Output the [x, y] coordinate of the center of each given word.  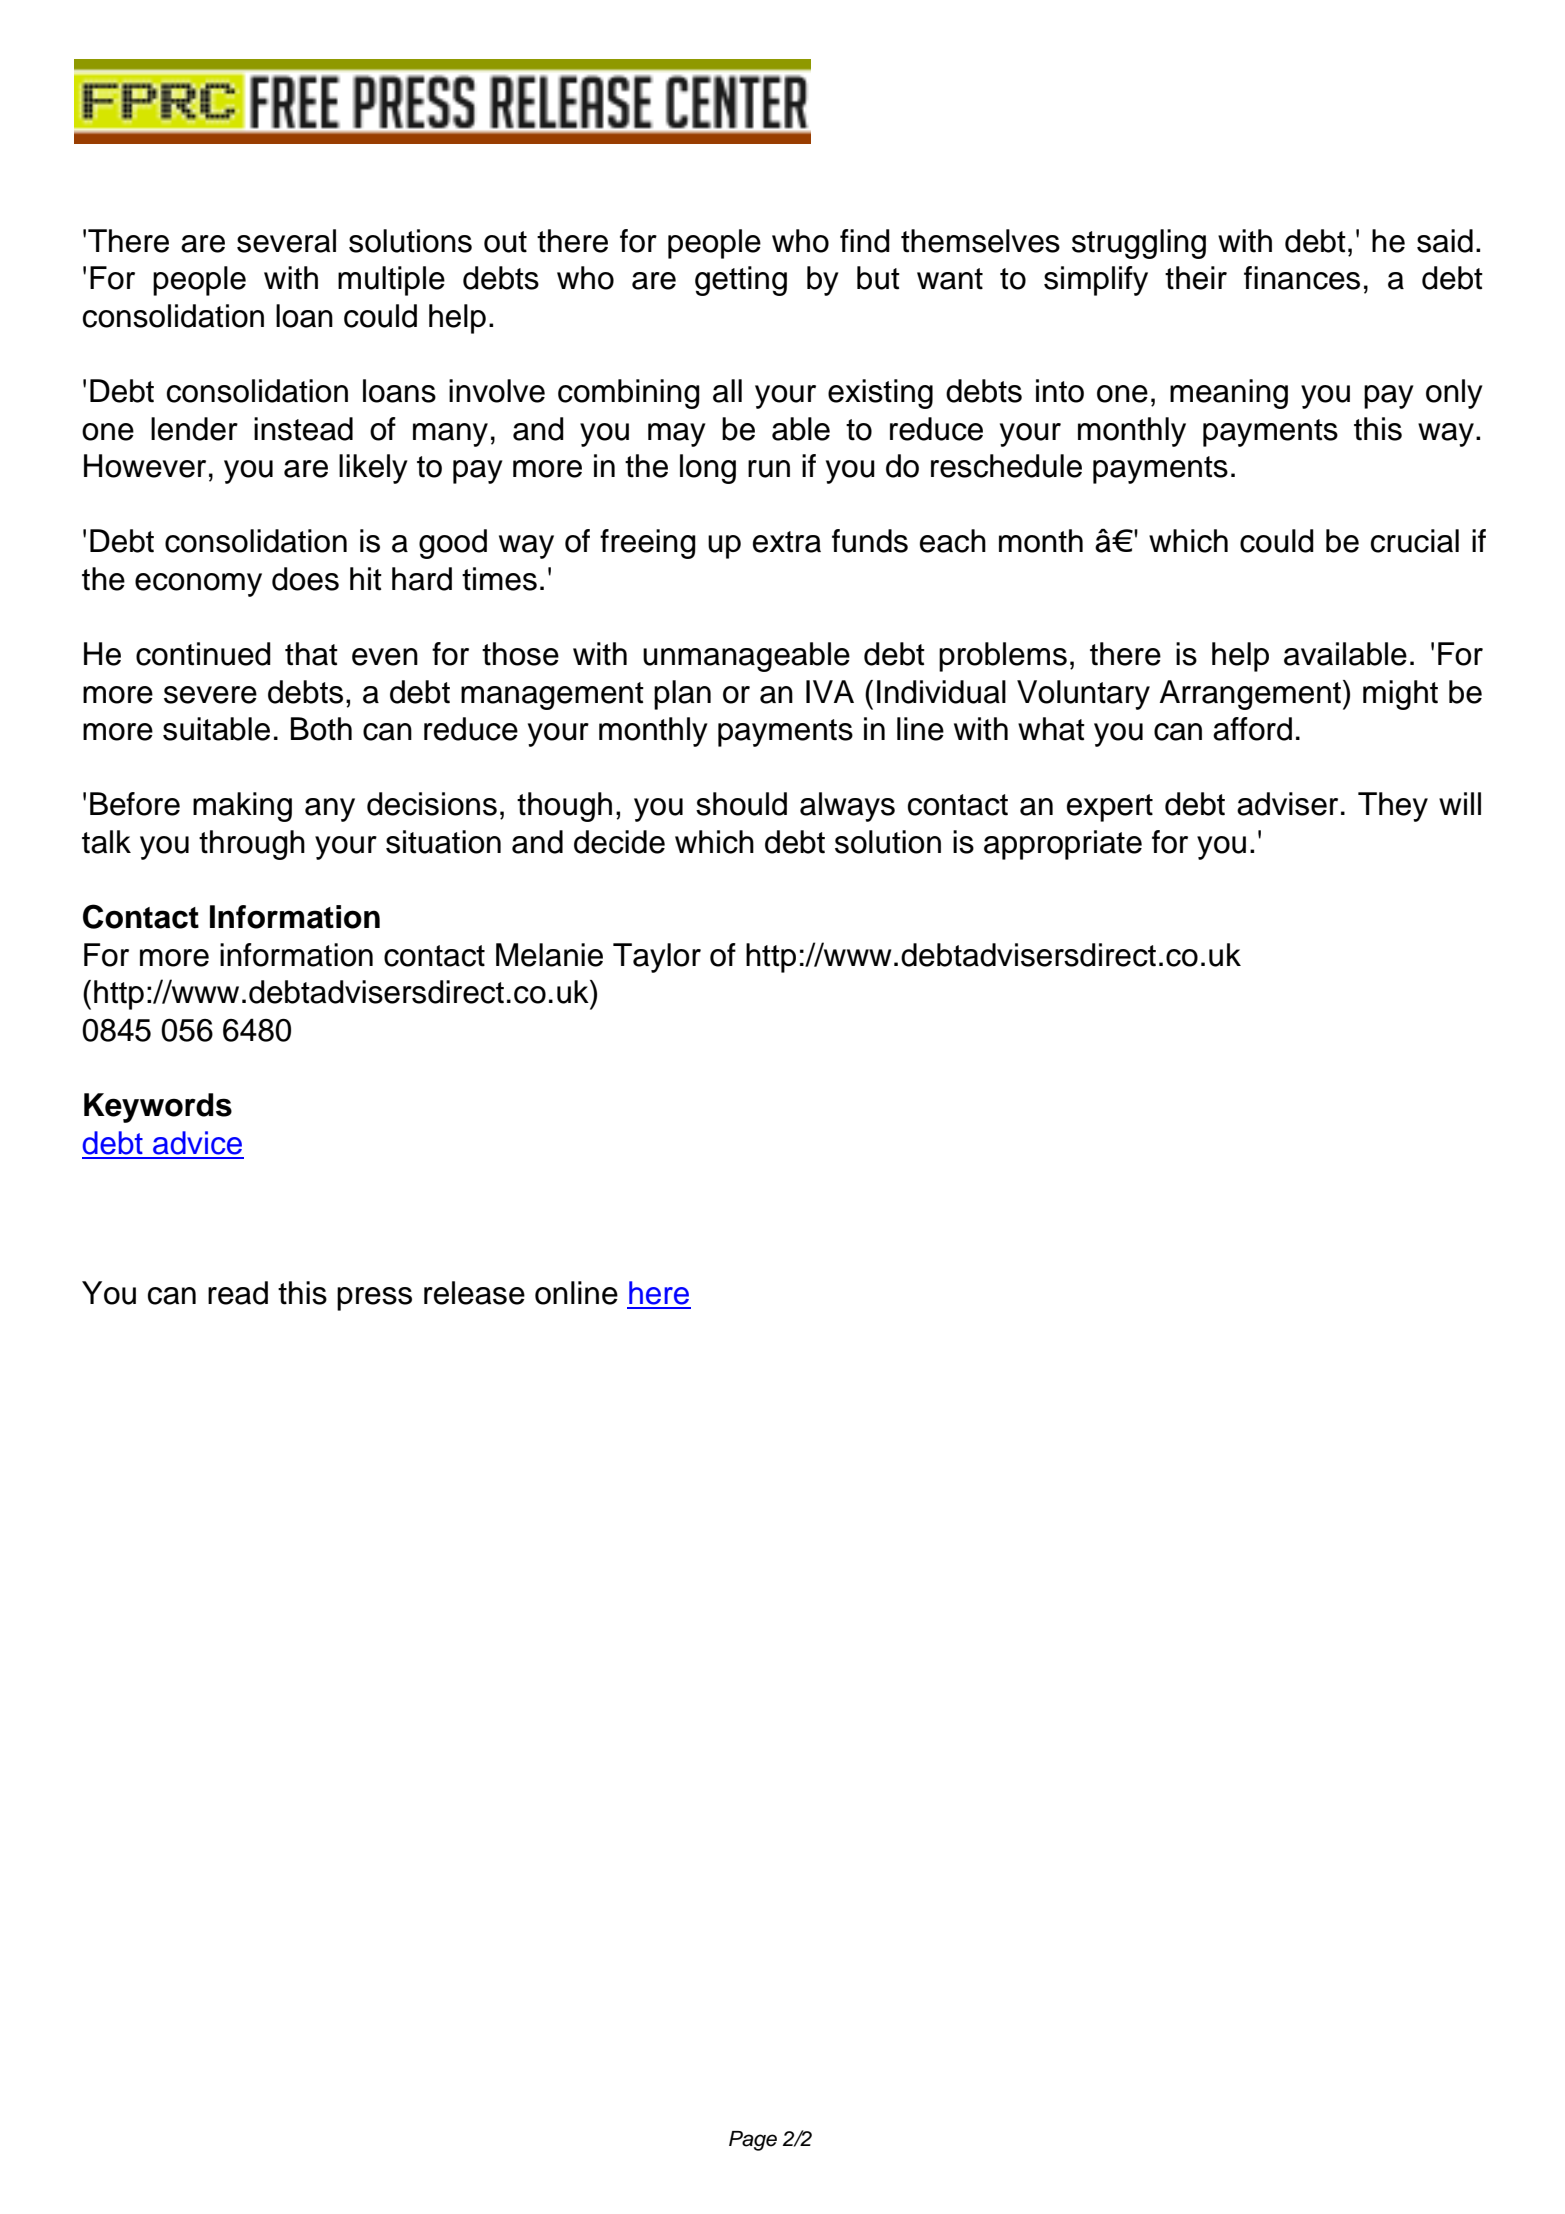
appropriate [1063, 845]
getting [741, 281]
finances [1302, 278]
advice [197, 1143]
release [474, 1293]
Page [753, 2141]
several [286, 241]
